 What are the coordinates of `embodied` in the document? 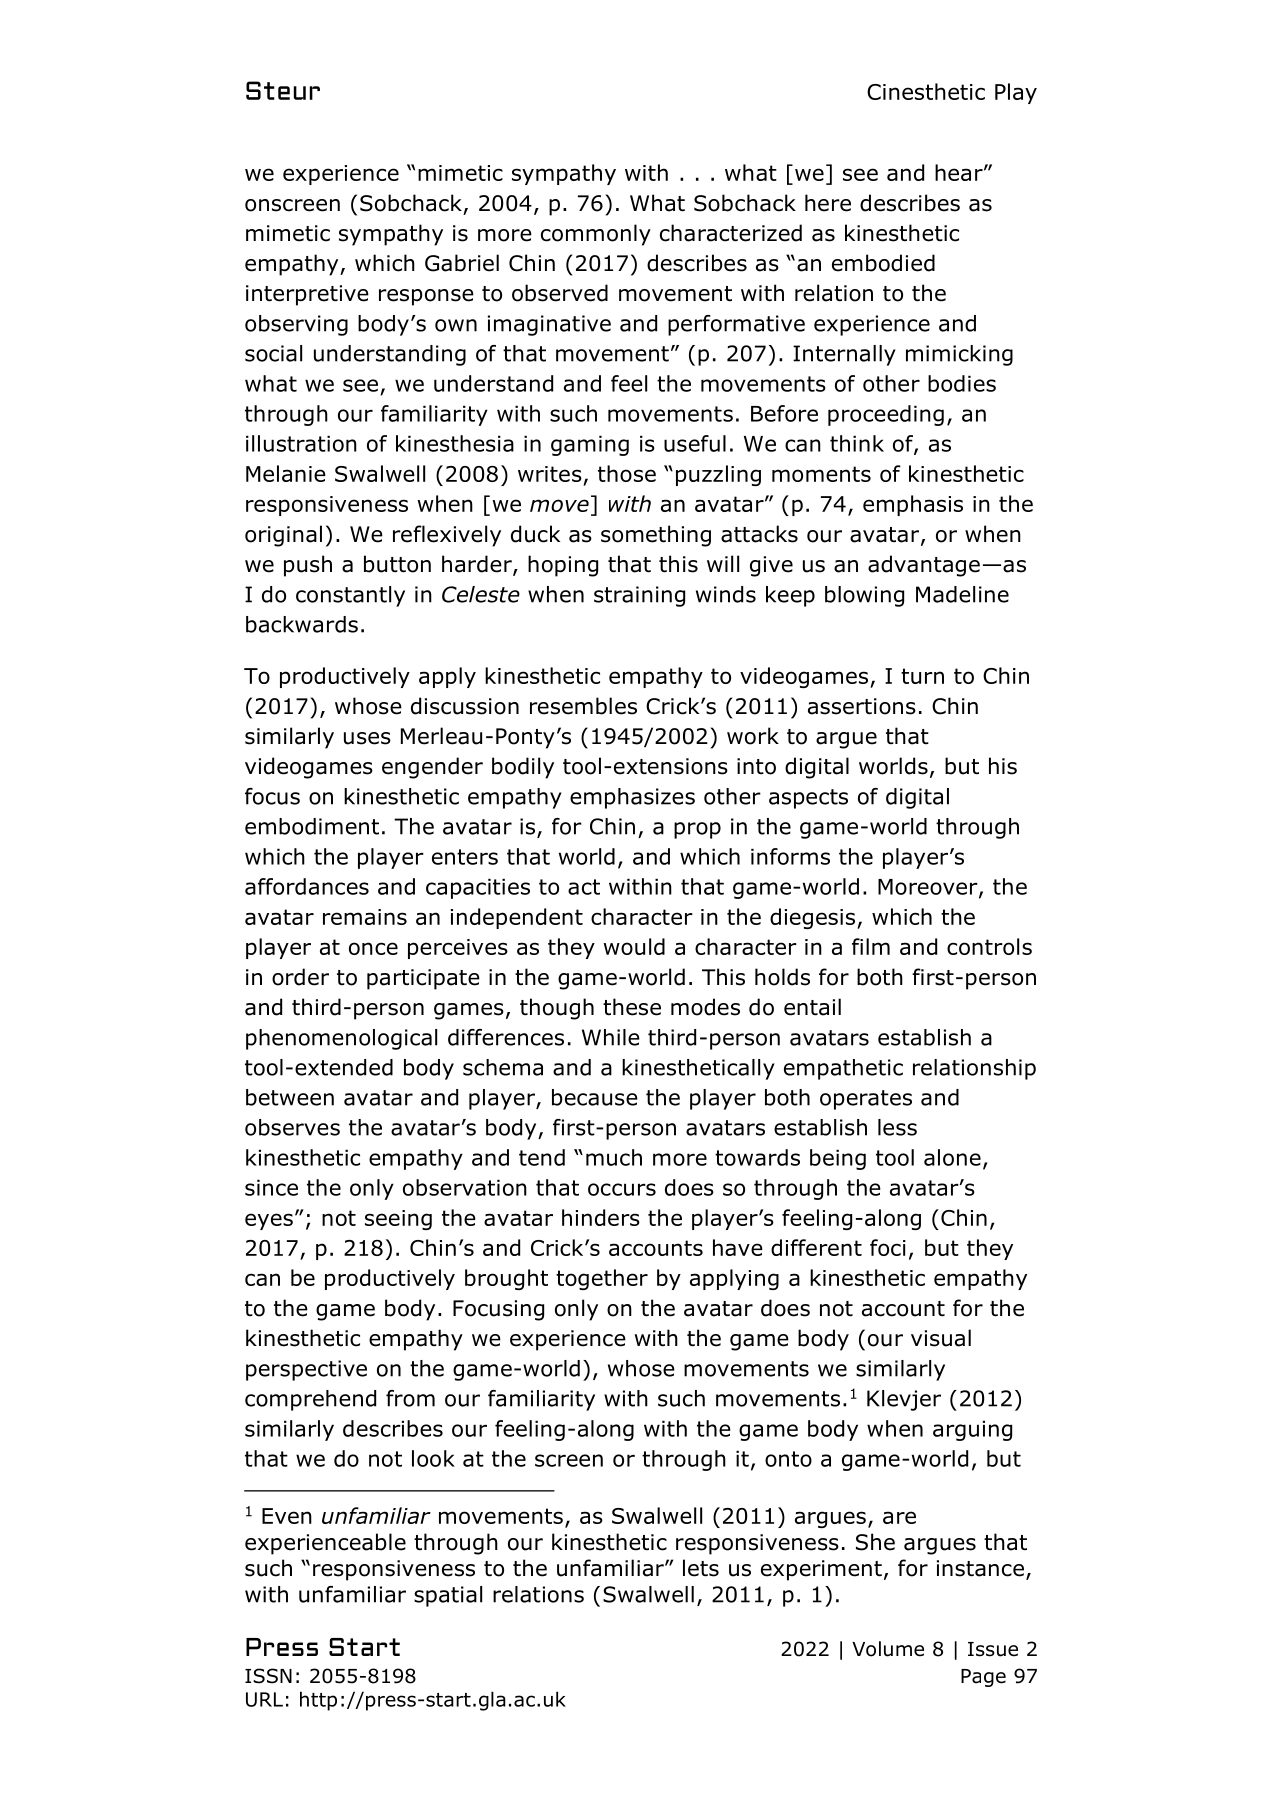 It's located at (883, 263).
